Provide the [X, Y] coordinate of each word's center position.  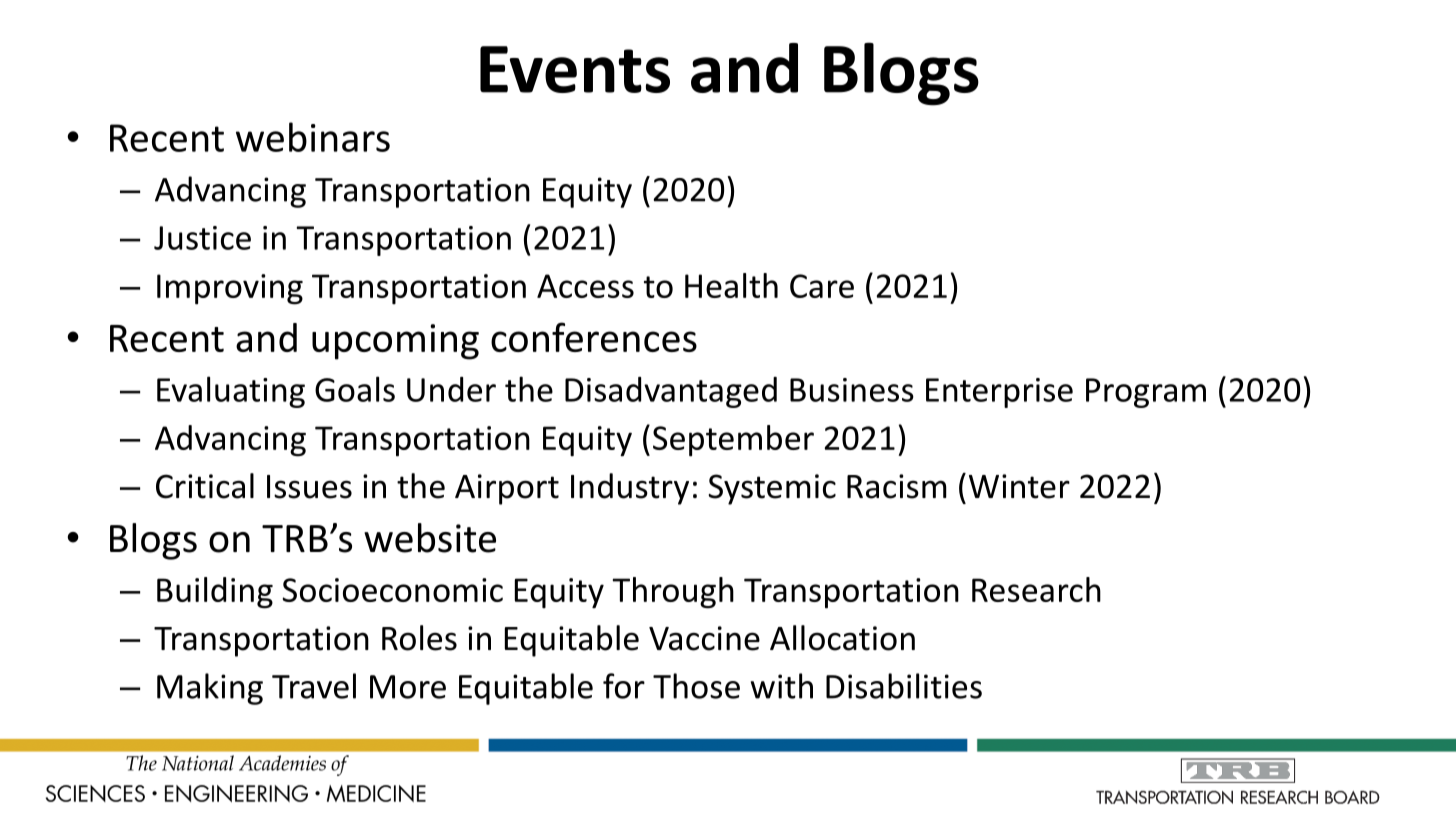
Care [822, 286]
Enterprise [999, 393]
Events [575, 69]
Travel [314, 686]
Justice [202, 238]
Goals [355, 389]
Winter [1019, 486]
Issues [309, 487]
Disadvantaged [671, 392]
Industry [630, 489]
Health [731, 285]
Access [585, 286]
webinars [313, 137]
